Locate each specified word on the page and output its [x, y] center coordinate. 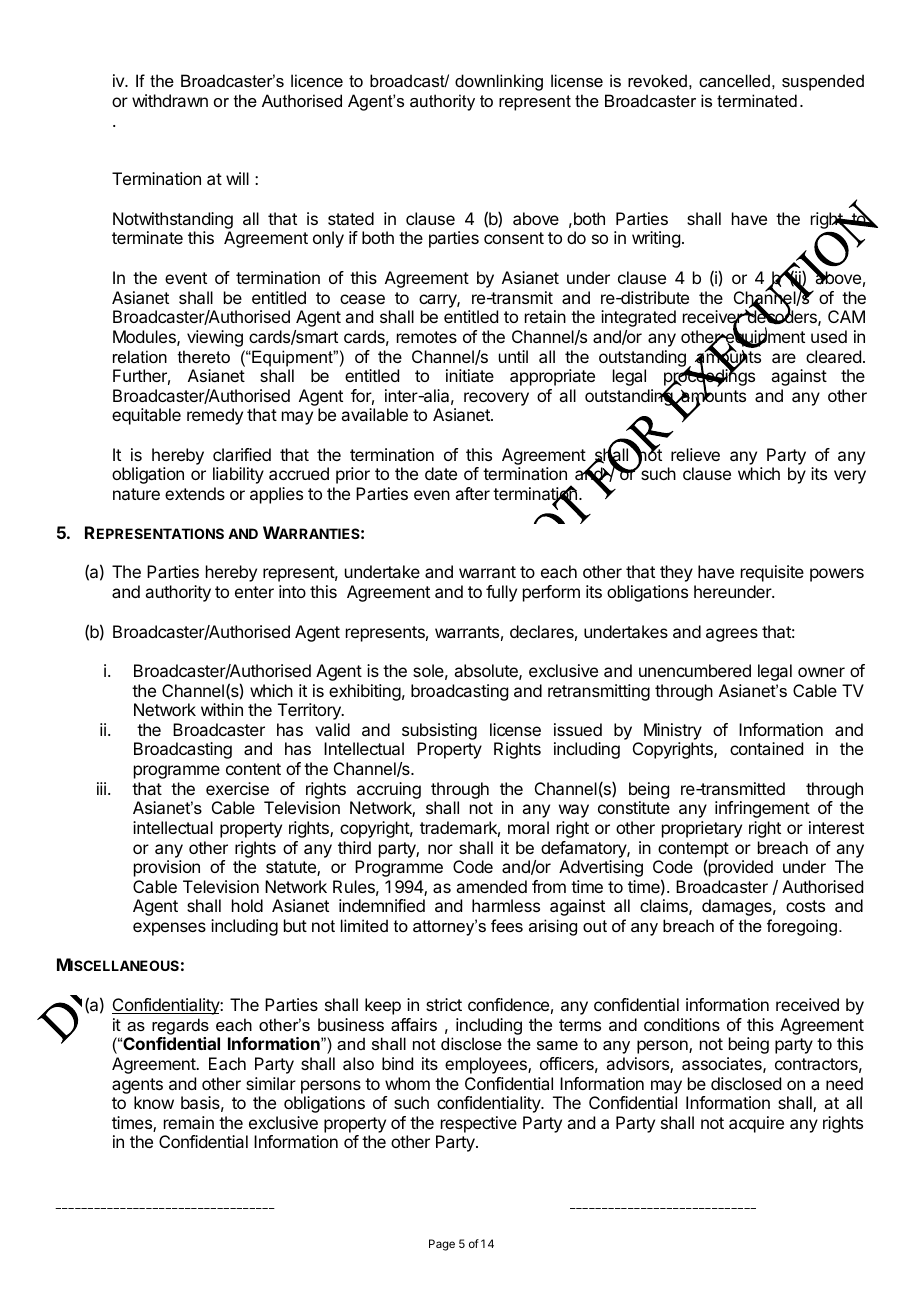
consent [514, 238]
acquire [756, 1124]
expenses [169, 929]
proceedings [709, 378]
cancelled [734, 80]
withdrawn [170, 100]
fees [507, 925]
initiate [470, 375]
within [222, 709]
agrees [732, 635]
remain [189, 1122]
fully [501, 593]
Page [442, 1245]
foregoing [802, 927]
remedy [215, 416]
